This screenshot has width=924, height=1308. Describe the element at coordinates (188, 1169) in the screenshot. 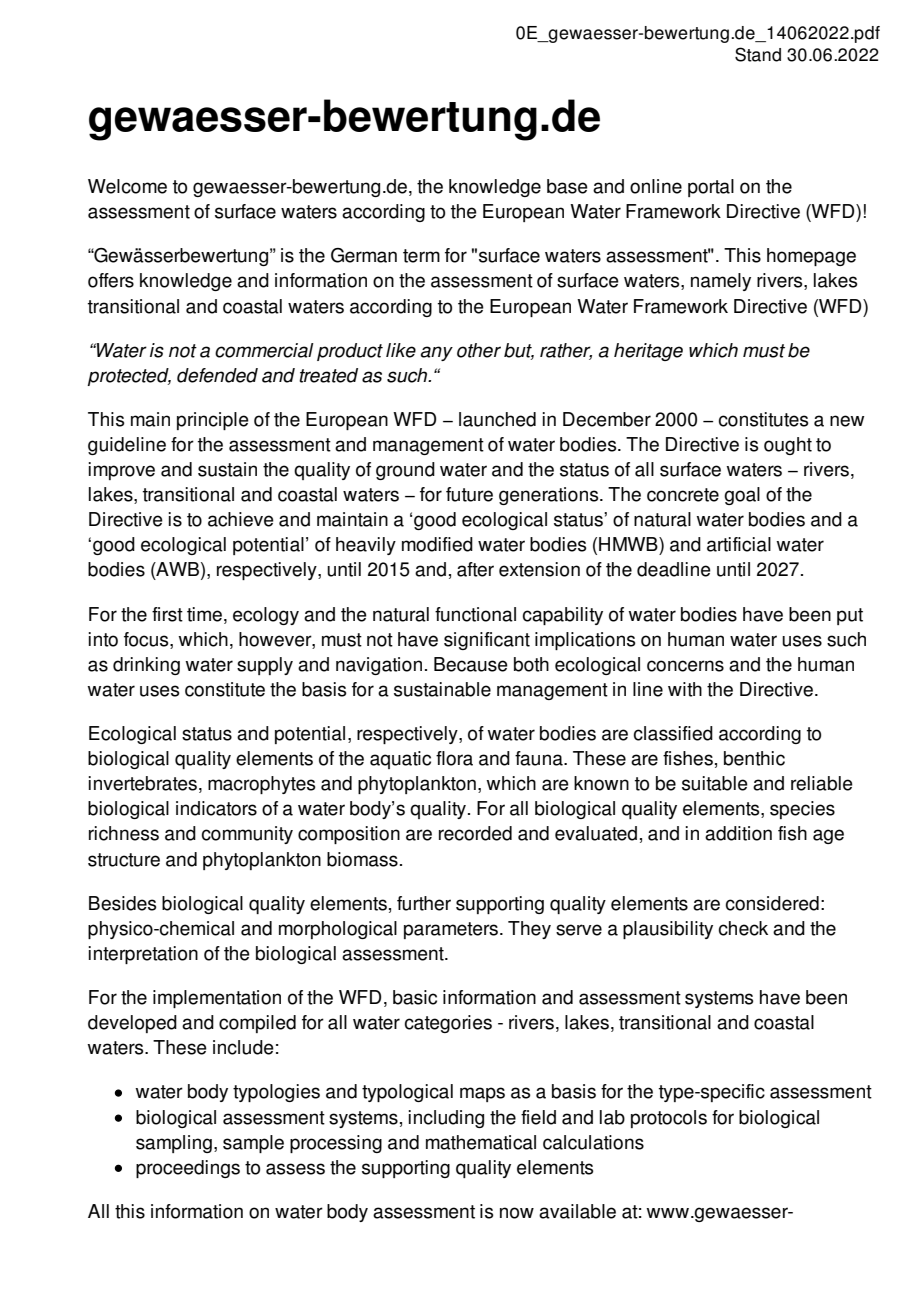

I see `proceedings` at that location.
